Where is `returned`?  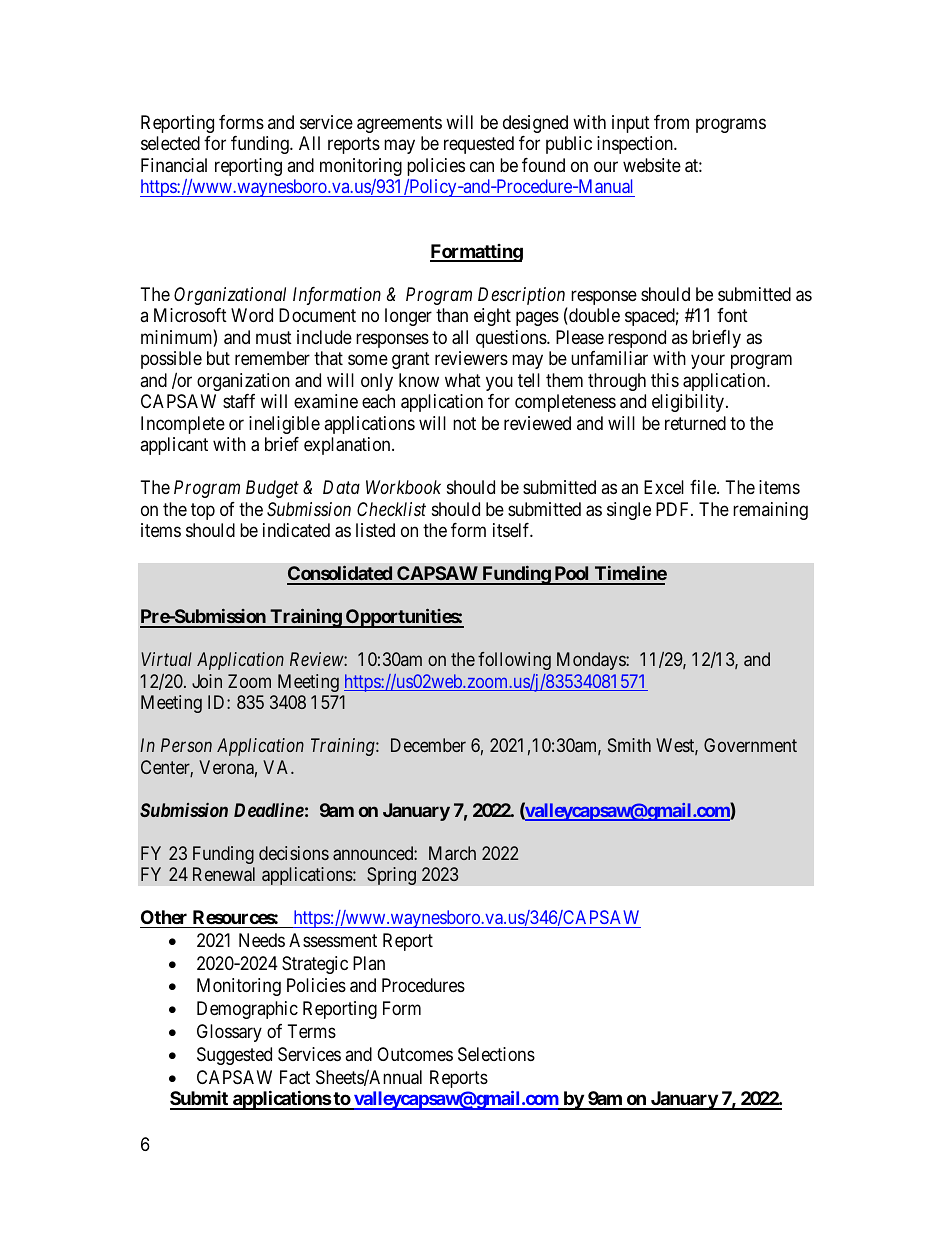
returned is located at coordinates (695, 423).
